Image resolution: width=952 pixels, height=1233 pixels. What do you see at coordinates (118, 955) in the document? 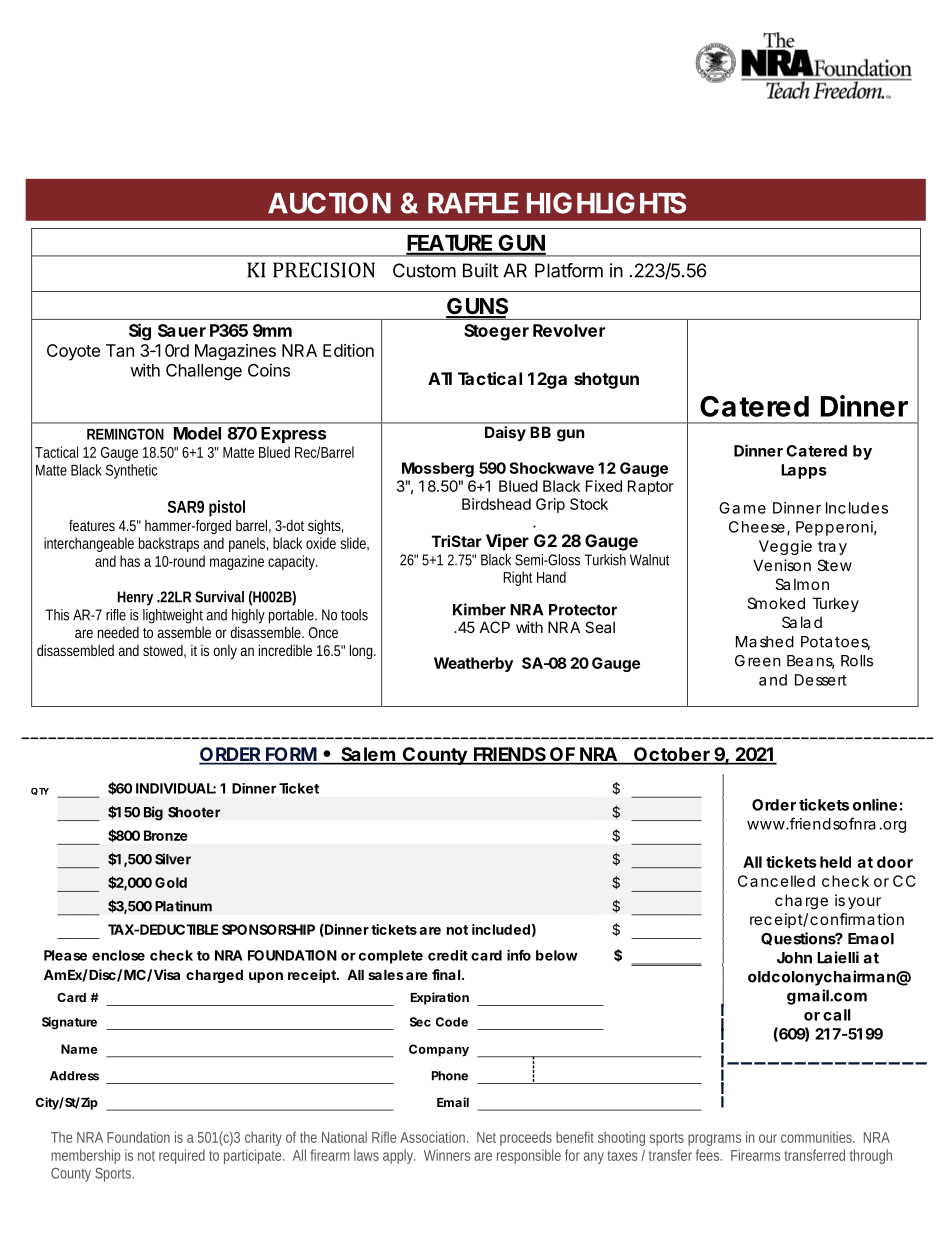
I see `enclose` at bounding box center [118, 955].
